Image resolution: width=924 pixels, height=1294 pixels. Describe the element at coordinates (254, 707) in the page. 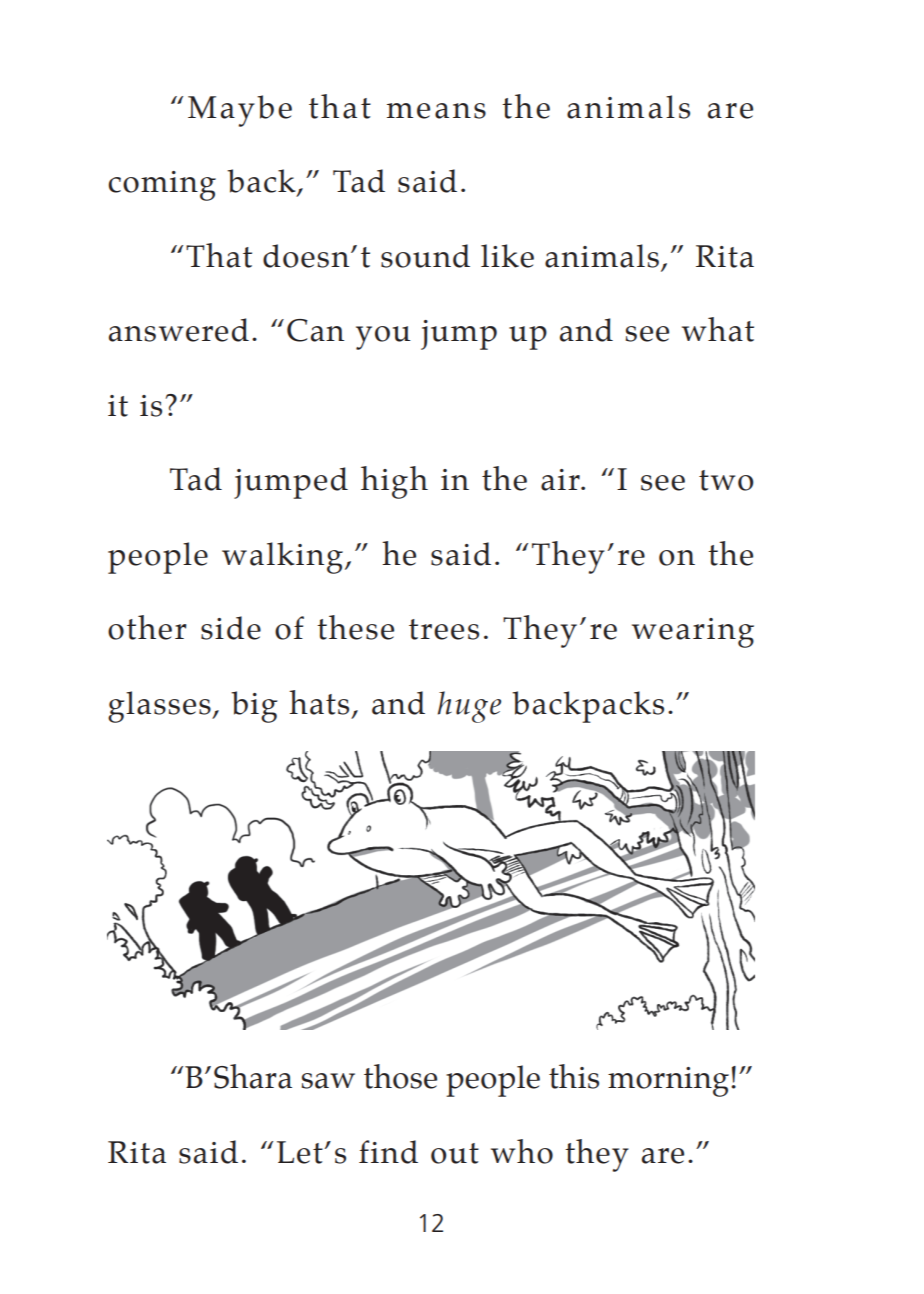

I see `big` at that location.
